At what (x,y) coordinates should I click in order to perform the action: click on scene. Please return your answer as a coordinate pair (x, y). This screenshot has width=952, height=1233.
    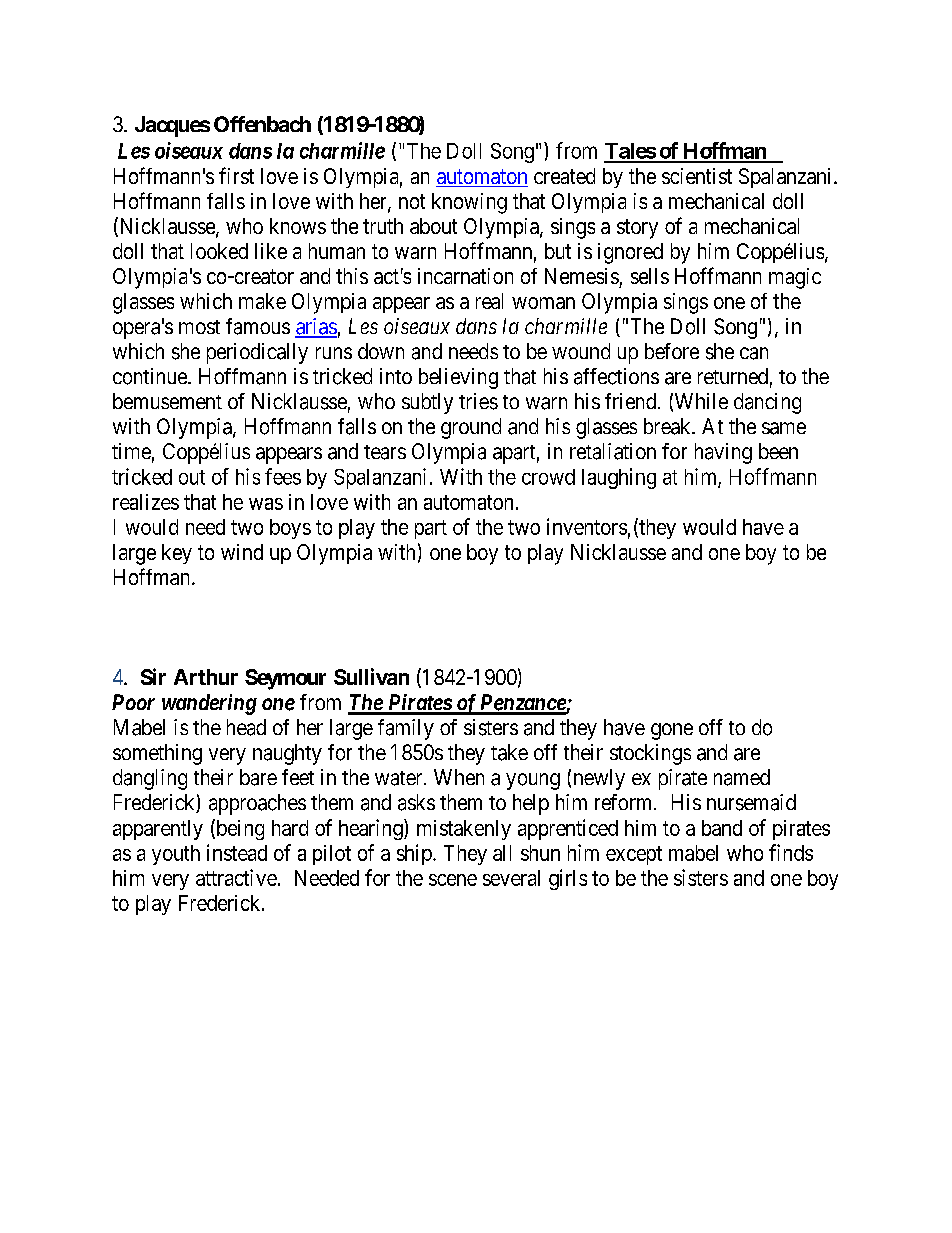
    Looking at the image, I should click on (453, 880).
